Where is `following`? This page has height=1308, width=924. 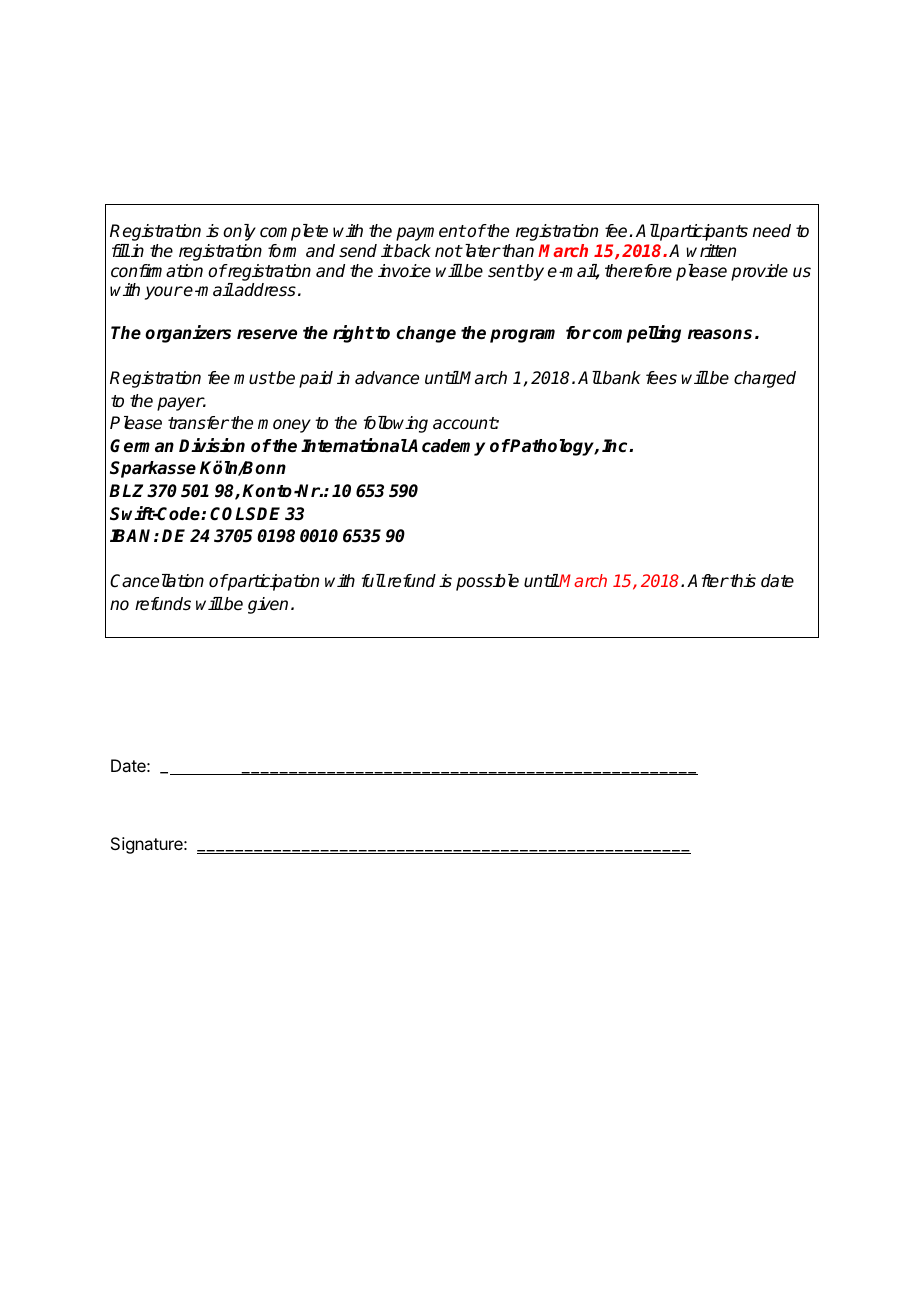
following is located at coordinates (396, 424).
